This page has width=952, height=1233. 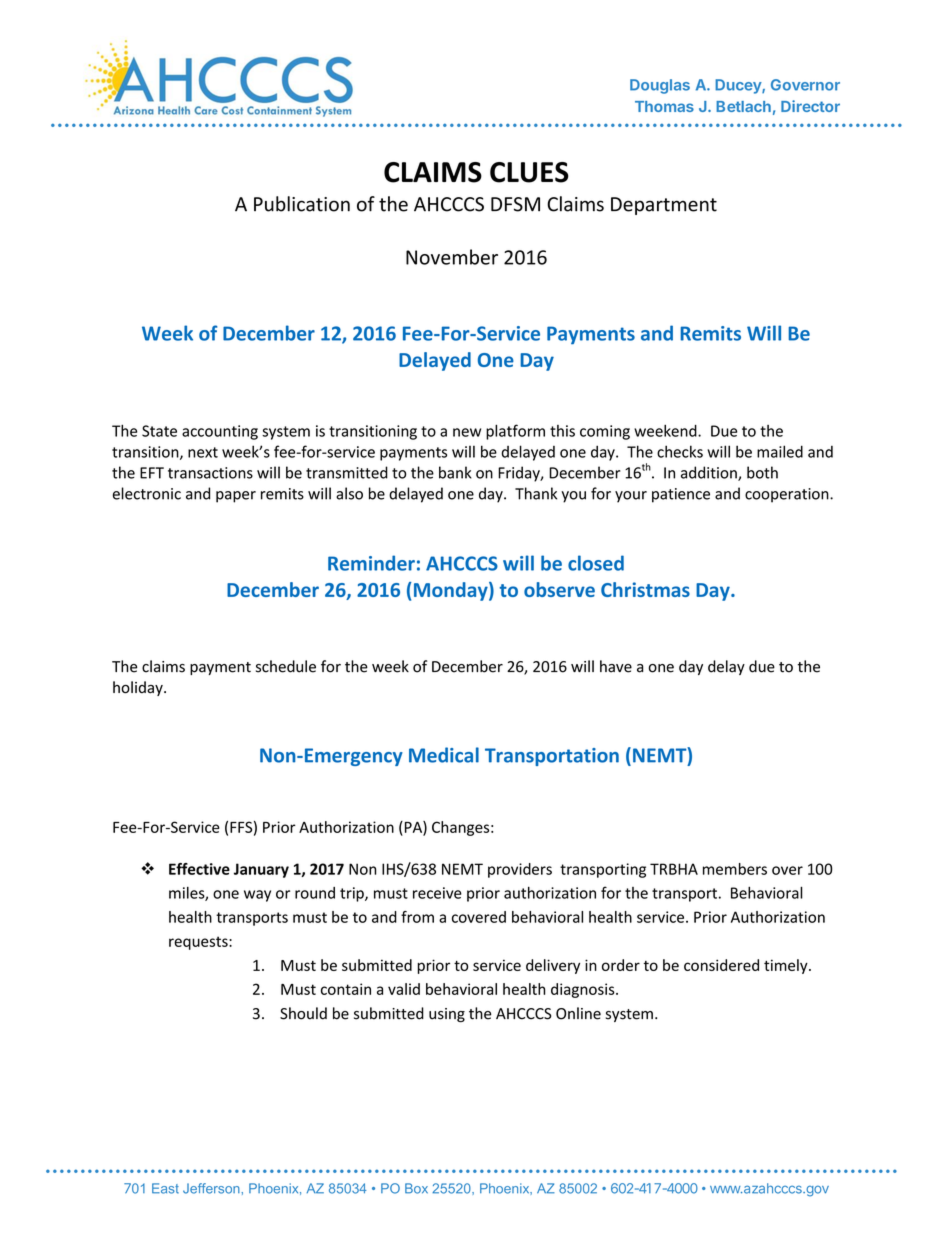 What do you see at coordinates (735, 869) in the page?
I see `members` at bounding box center [735, 869].
